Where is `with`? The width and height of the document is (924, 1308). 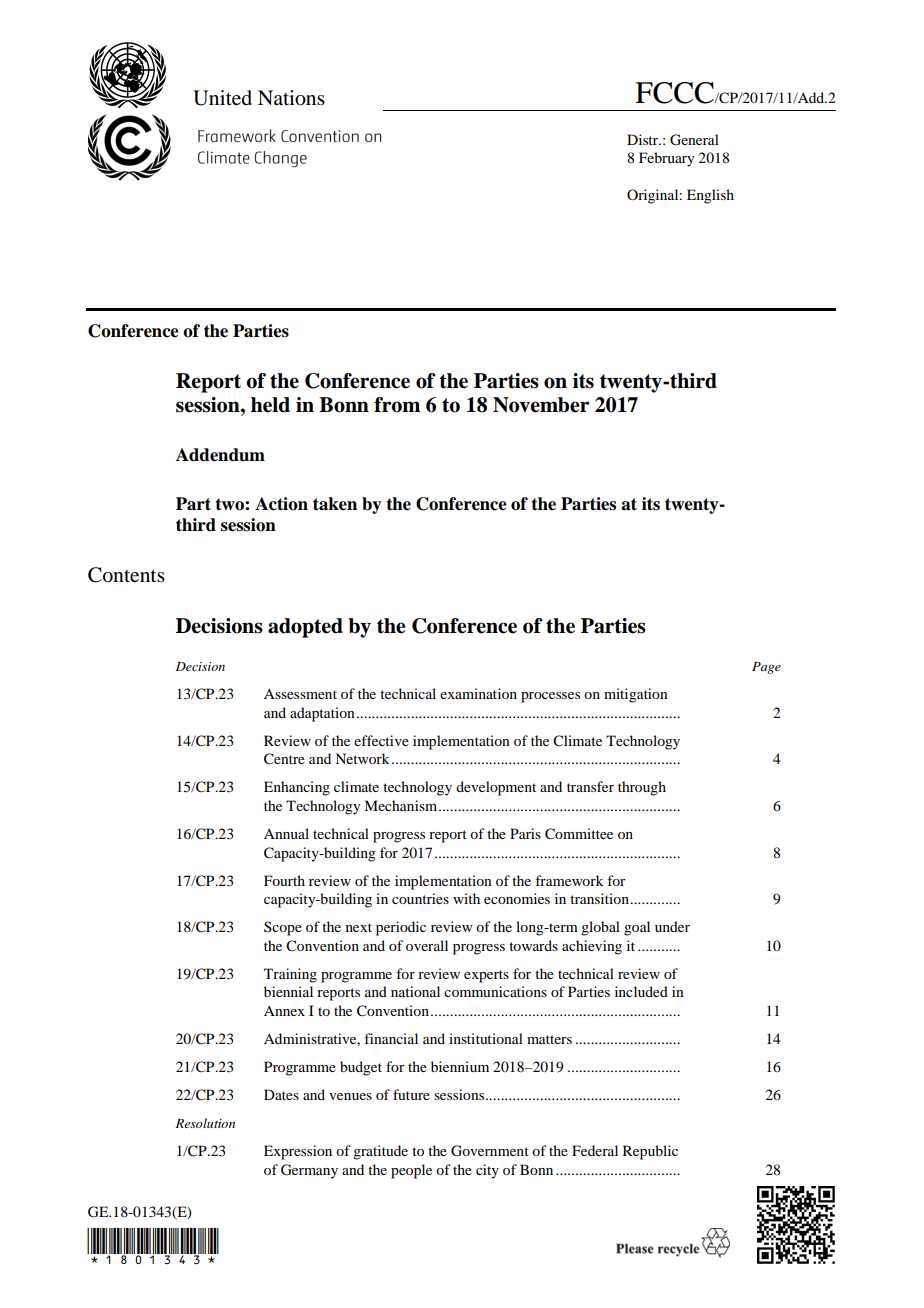
with is located at coordinates (466, 898).
